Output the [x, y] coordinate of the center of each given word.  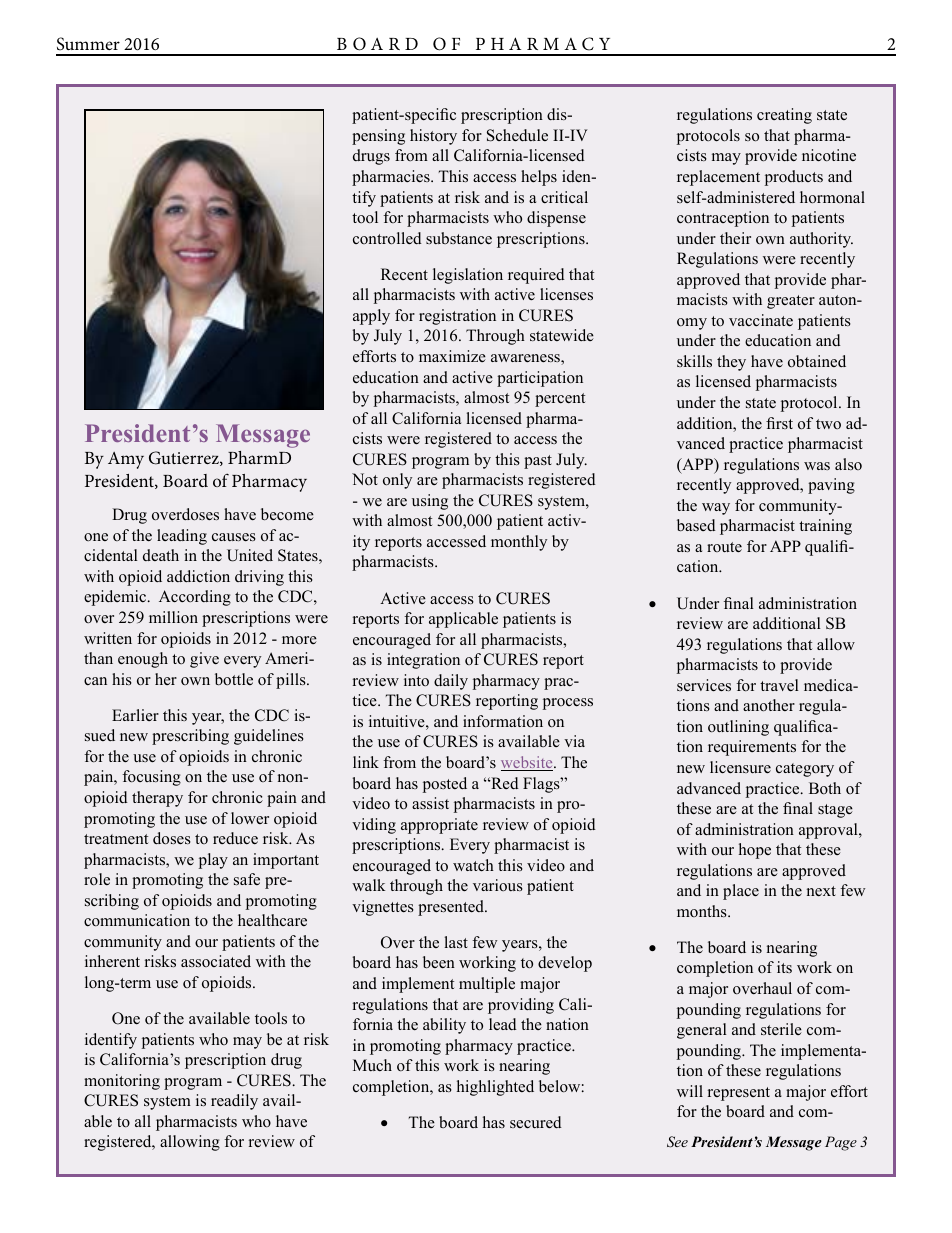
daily [451, 682]
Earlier [135, 715]
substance [459, 238]
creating [784, 116]
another [769, 705]
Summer [88, 44]
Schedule [517, 135]
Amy [126, 460]
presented [452, 908]
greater [791, 302]
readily [234, 1102]
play [213, 861]
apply [371, 317]
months [703, 911]
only [397, 481]
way [716, 509]
